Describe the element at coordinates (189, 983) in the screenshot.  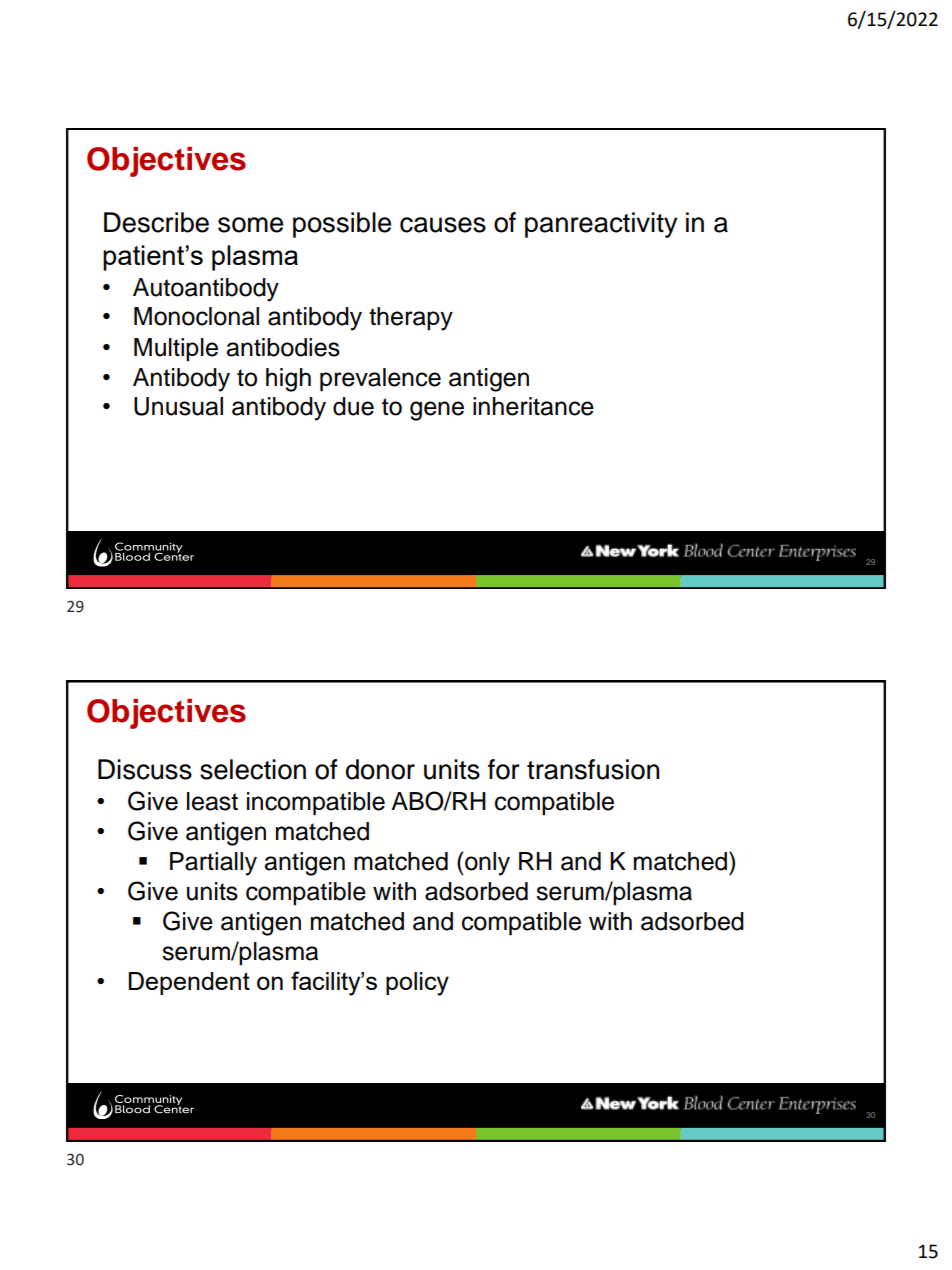
I see `Dependent` at that location.
